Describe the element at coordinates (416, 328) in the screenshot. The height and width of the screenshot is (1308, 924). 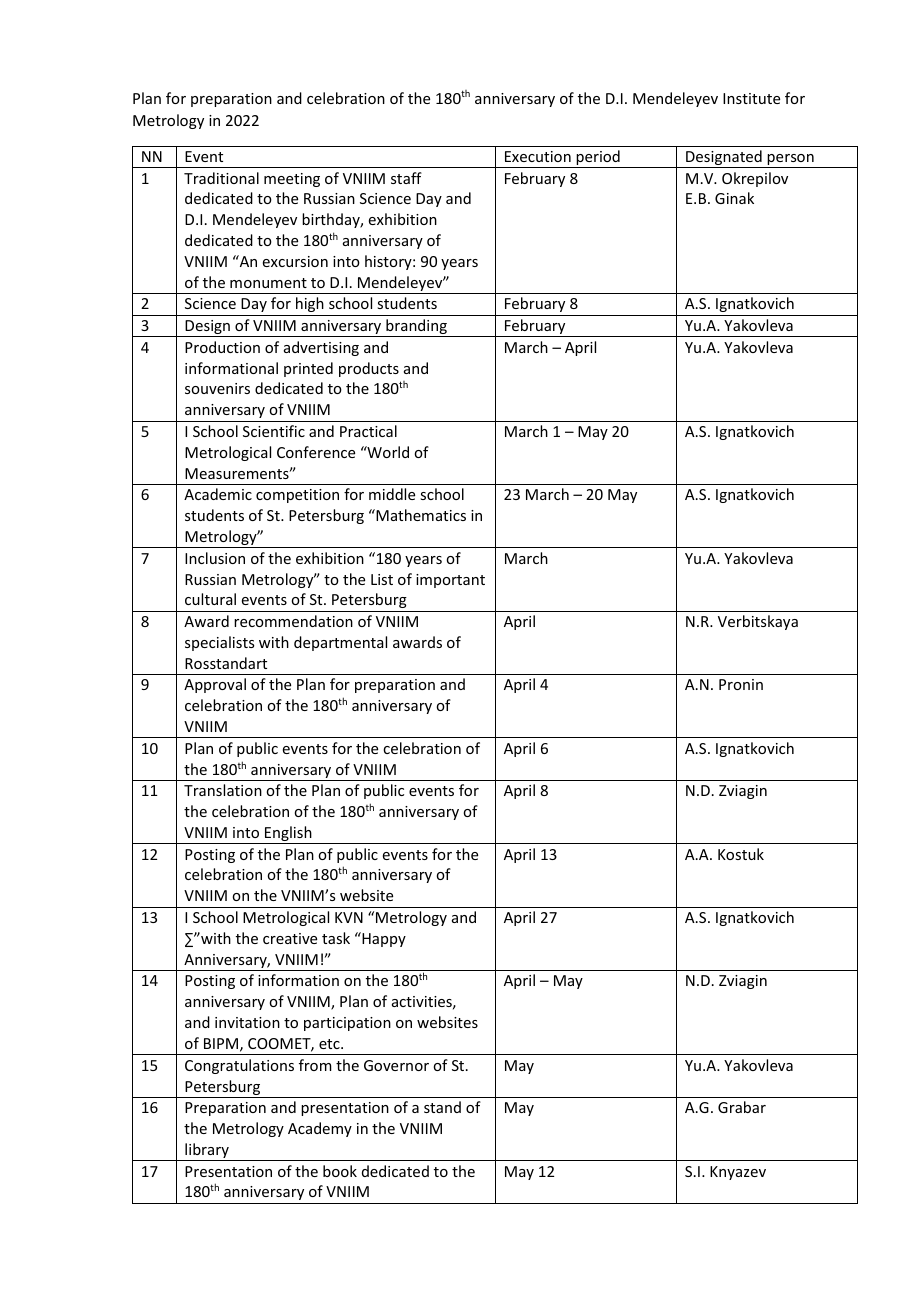
I see `branding` at that location.
